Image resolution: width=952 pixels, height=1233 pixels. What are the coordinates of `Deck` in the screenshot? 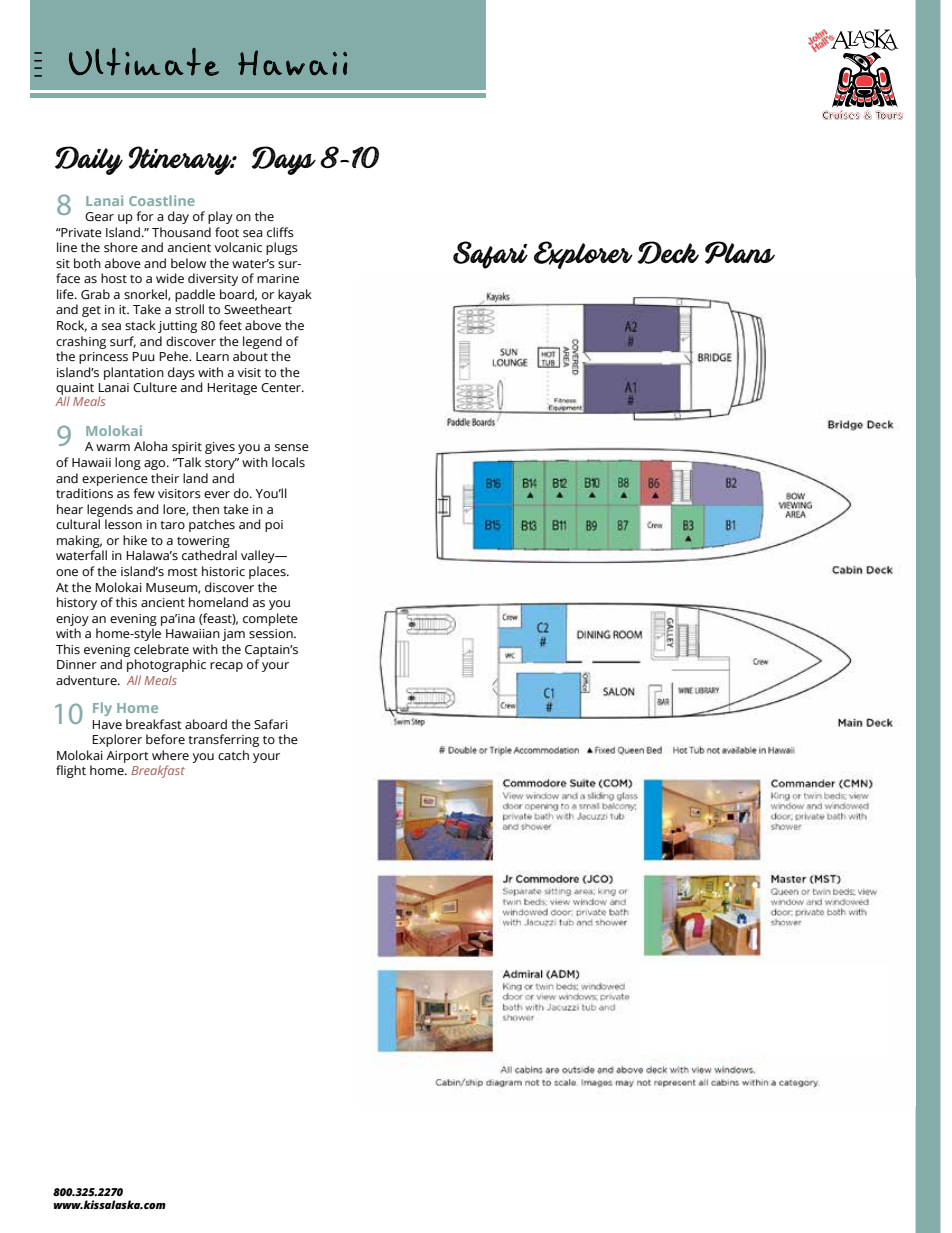 It's located at (668, 252).
